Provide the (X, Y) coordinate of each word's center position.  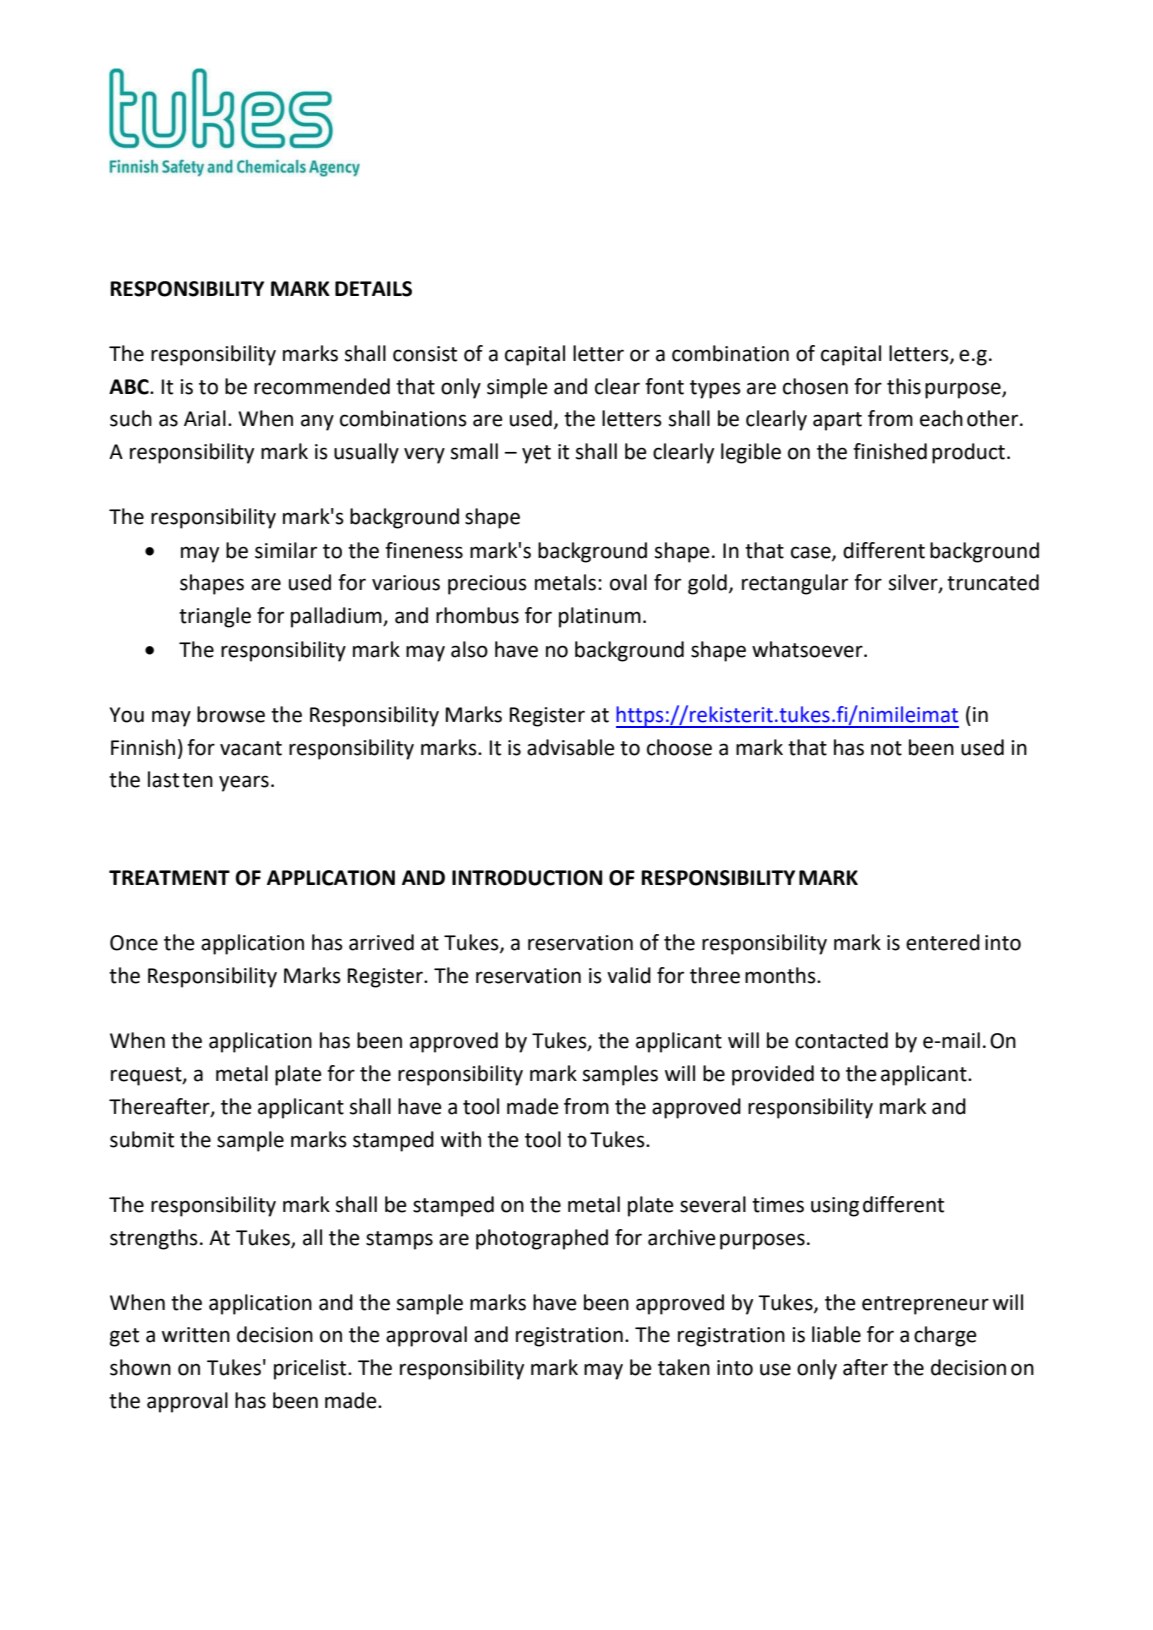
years (244, 783)
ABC (130, 387)
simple (517, 388)
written (196, 1335)
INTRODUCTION (527, 878)
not (886, 748)
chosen (815, 386)
